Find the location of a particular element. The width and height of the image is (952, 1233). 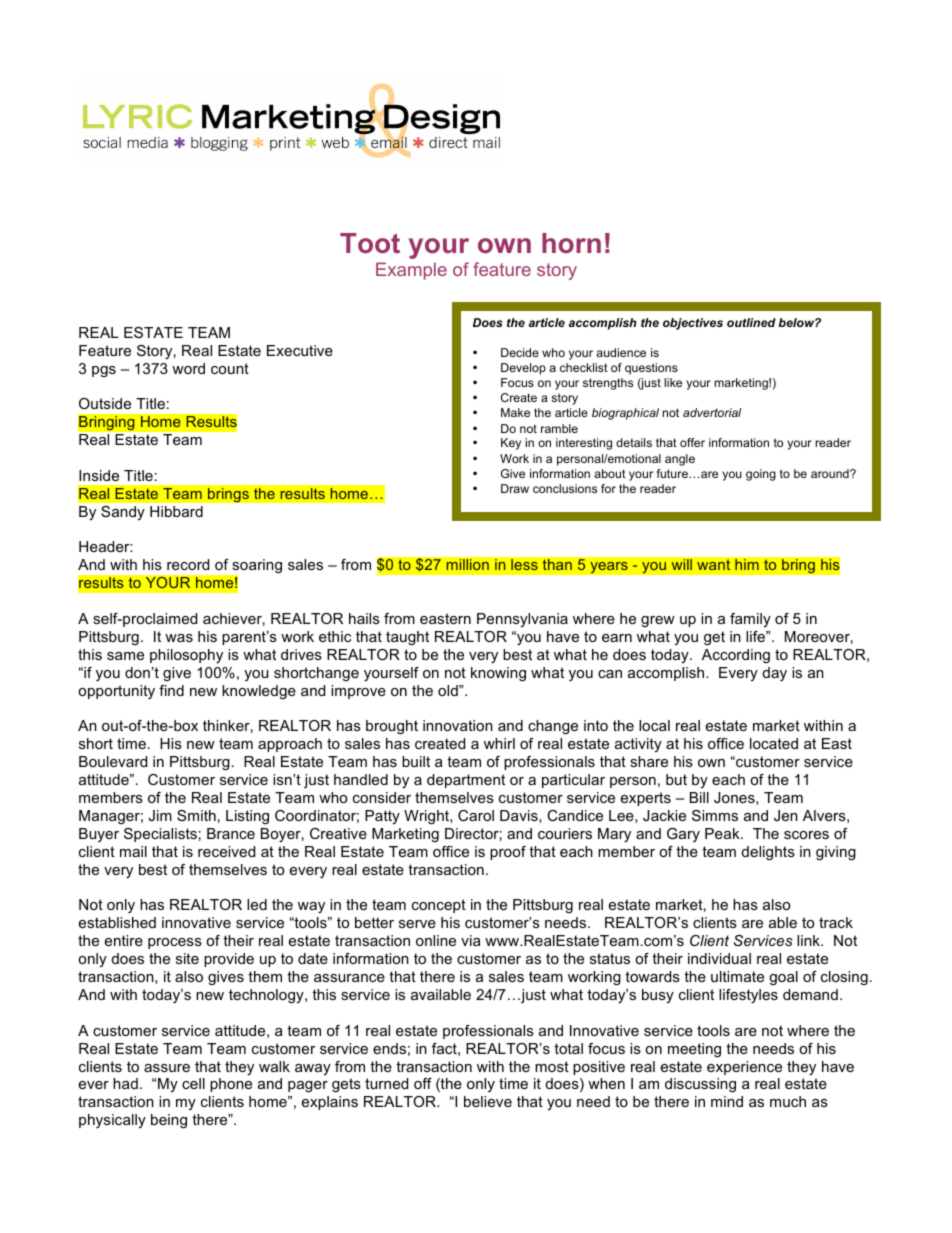

knowing is located at coordinates (498, 674).
